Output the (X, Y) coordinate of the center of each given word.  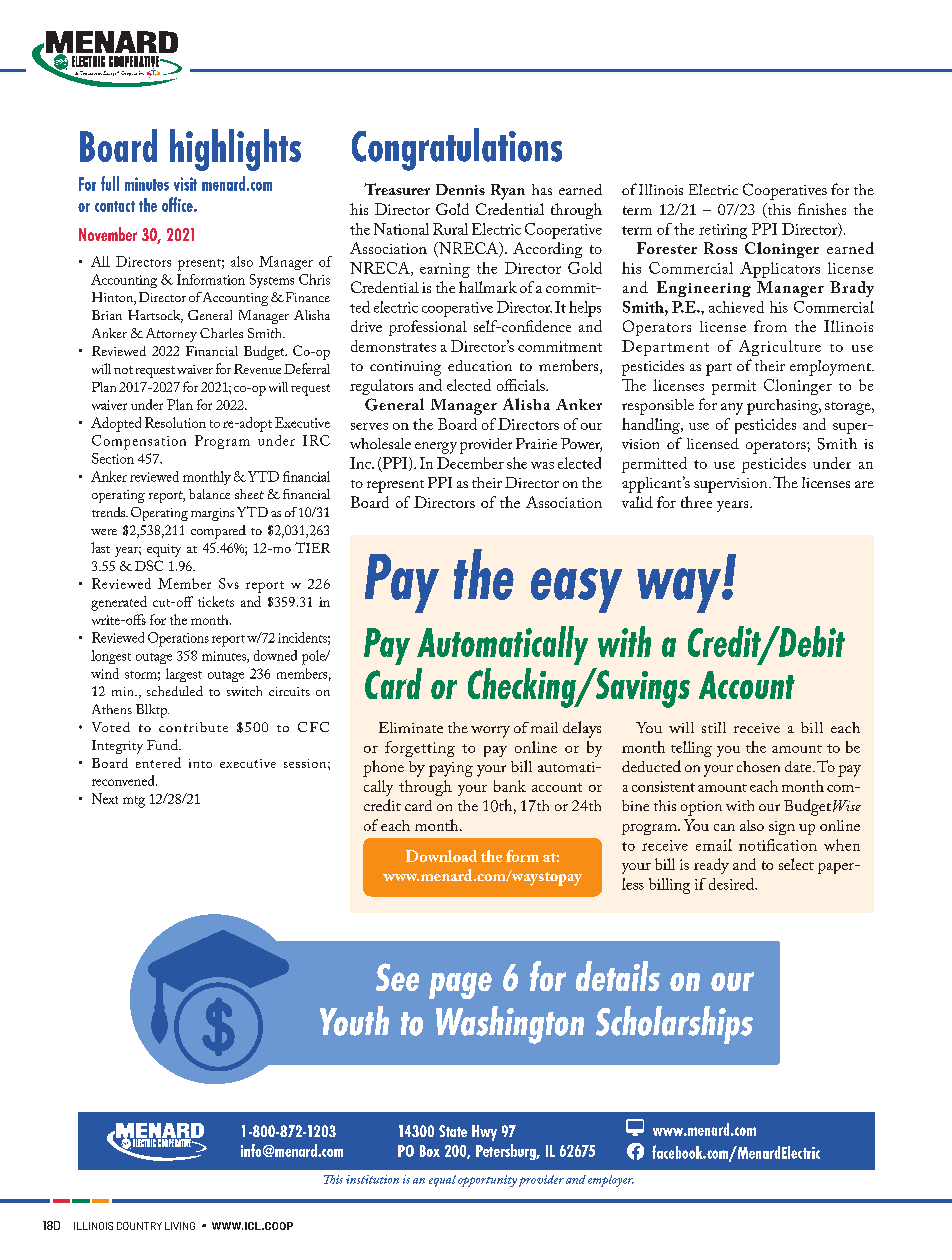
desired (733, 884)
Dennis (460, 189)
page (460, 985)
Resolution (175, 422)
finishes (822, 209)
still (714, 727)
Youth (354, 1021)
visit (185, 184)
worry (490, 732)
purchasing (784, 407)
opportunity (487, 1181)
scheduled (175, 691)
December (470, 463)
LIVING (180, 1226)
